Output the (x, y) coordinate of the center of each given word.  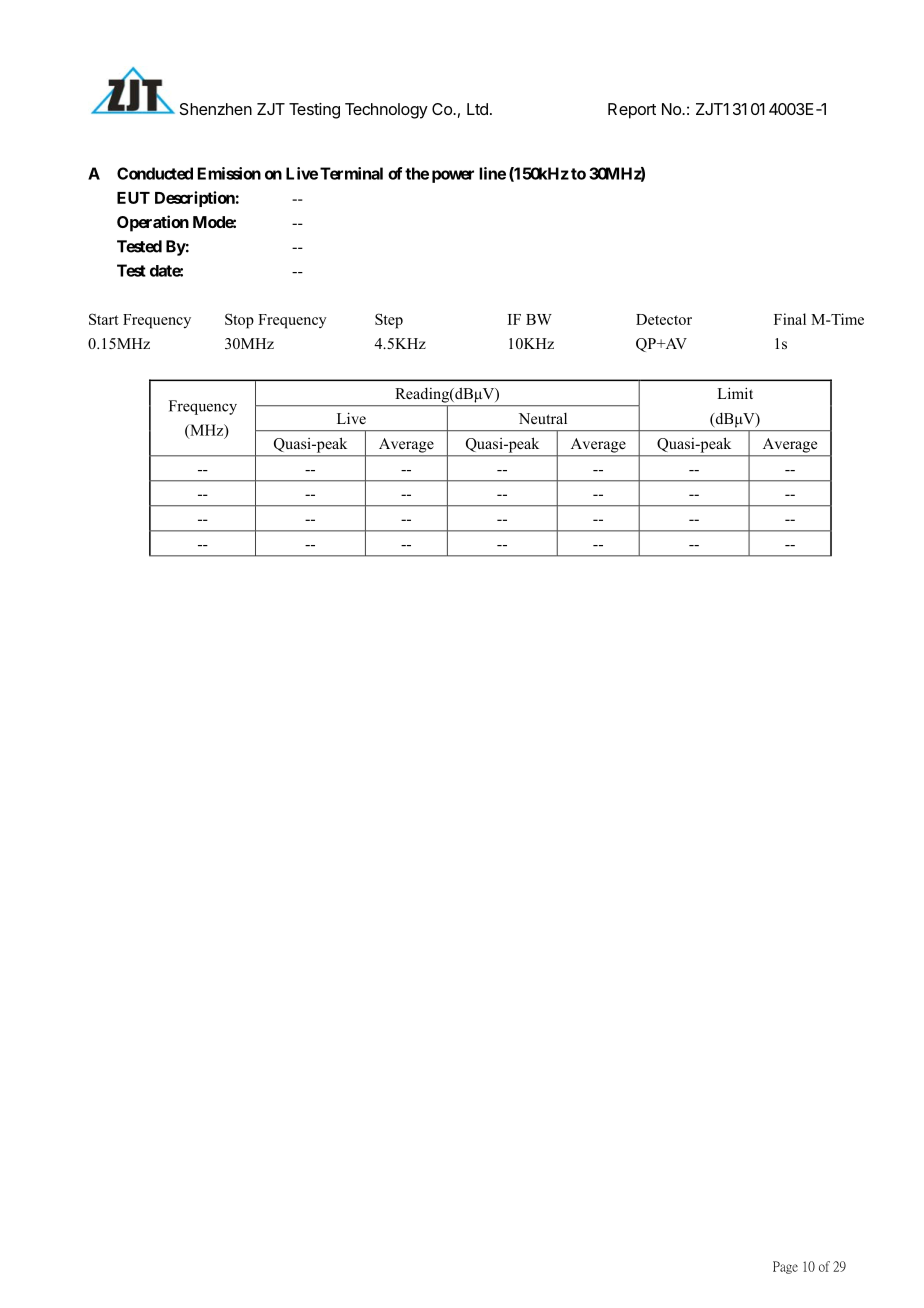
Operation (153, 223)
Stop (239, 321)
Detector (664, 319)
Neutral (543, 418)
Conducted (155, 173)
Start (104, 319)
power (453, 176)
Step (389, 321)
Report (632, 111)
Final (790, 319)
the (417, 173)
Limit (735, 393)
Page (785, 1267)
